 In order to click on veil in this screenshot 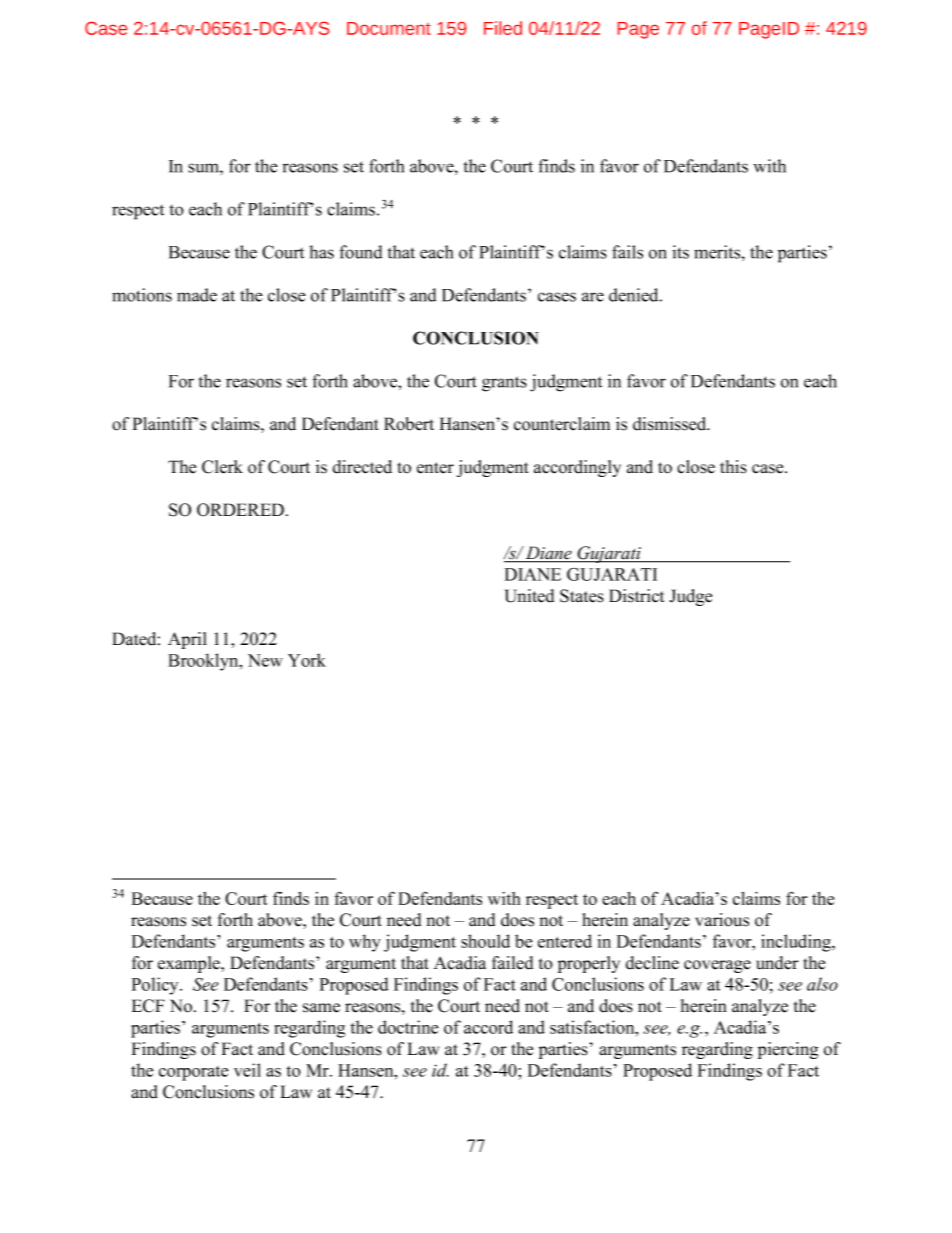, I will do `click(247, 1070)`.
